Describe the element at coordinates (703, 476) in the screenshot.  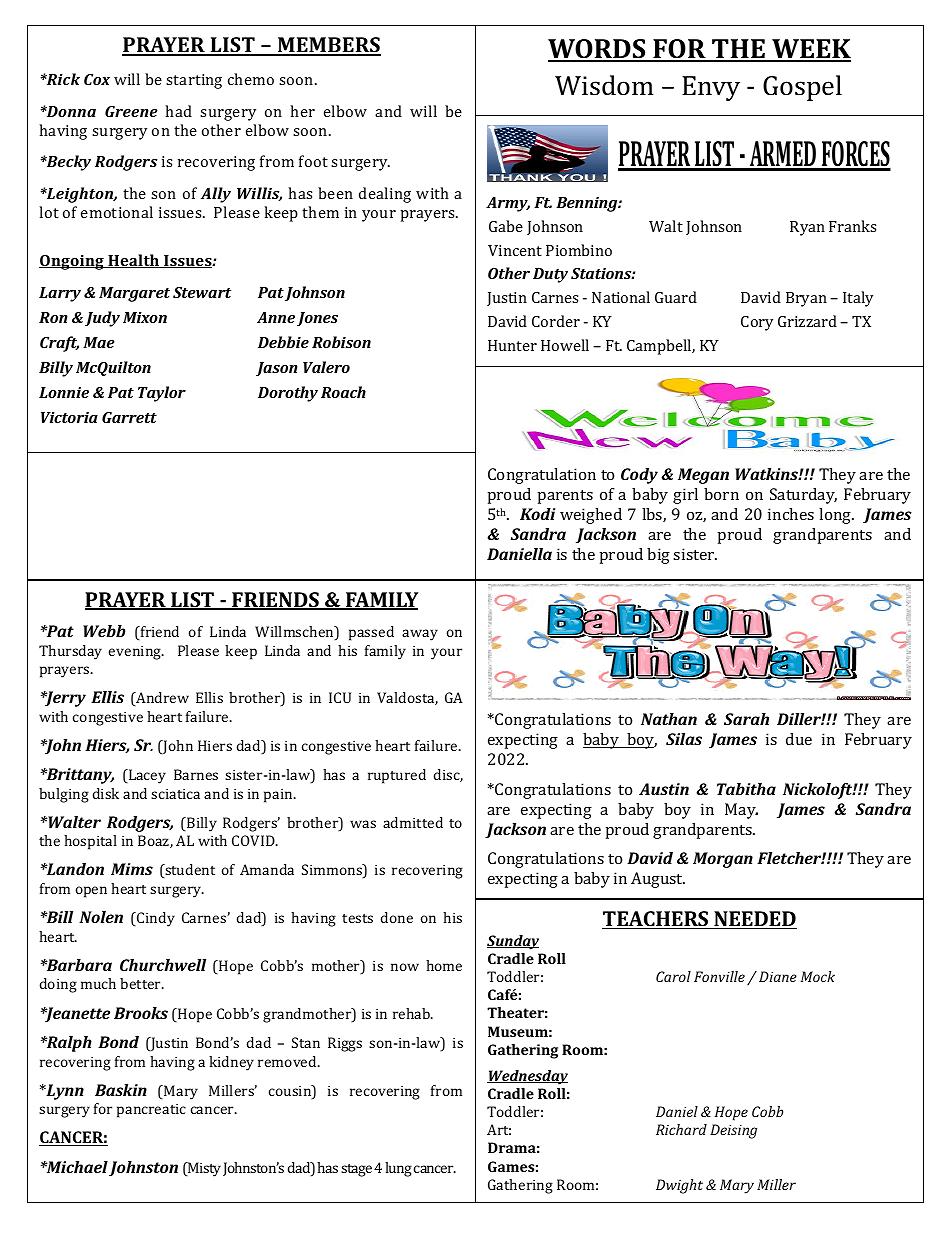
I see `Megan` at that location.
